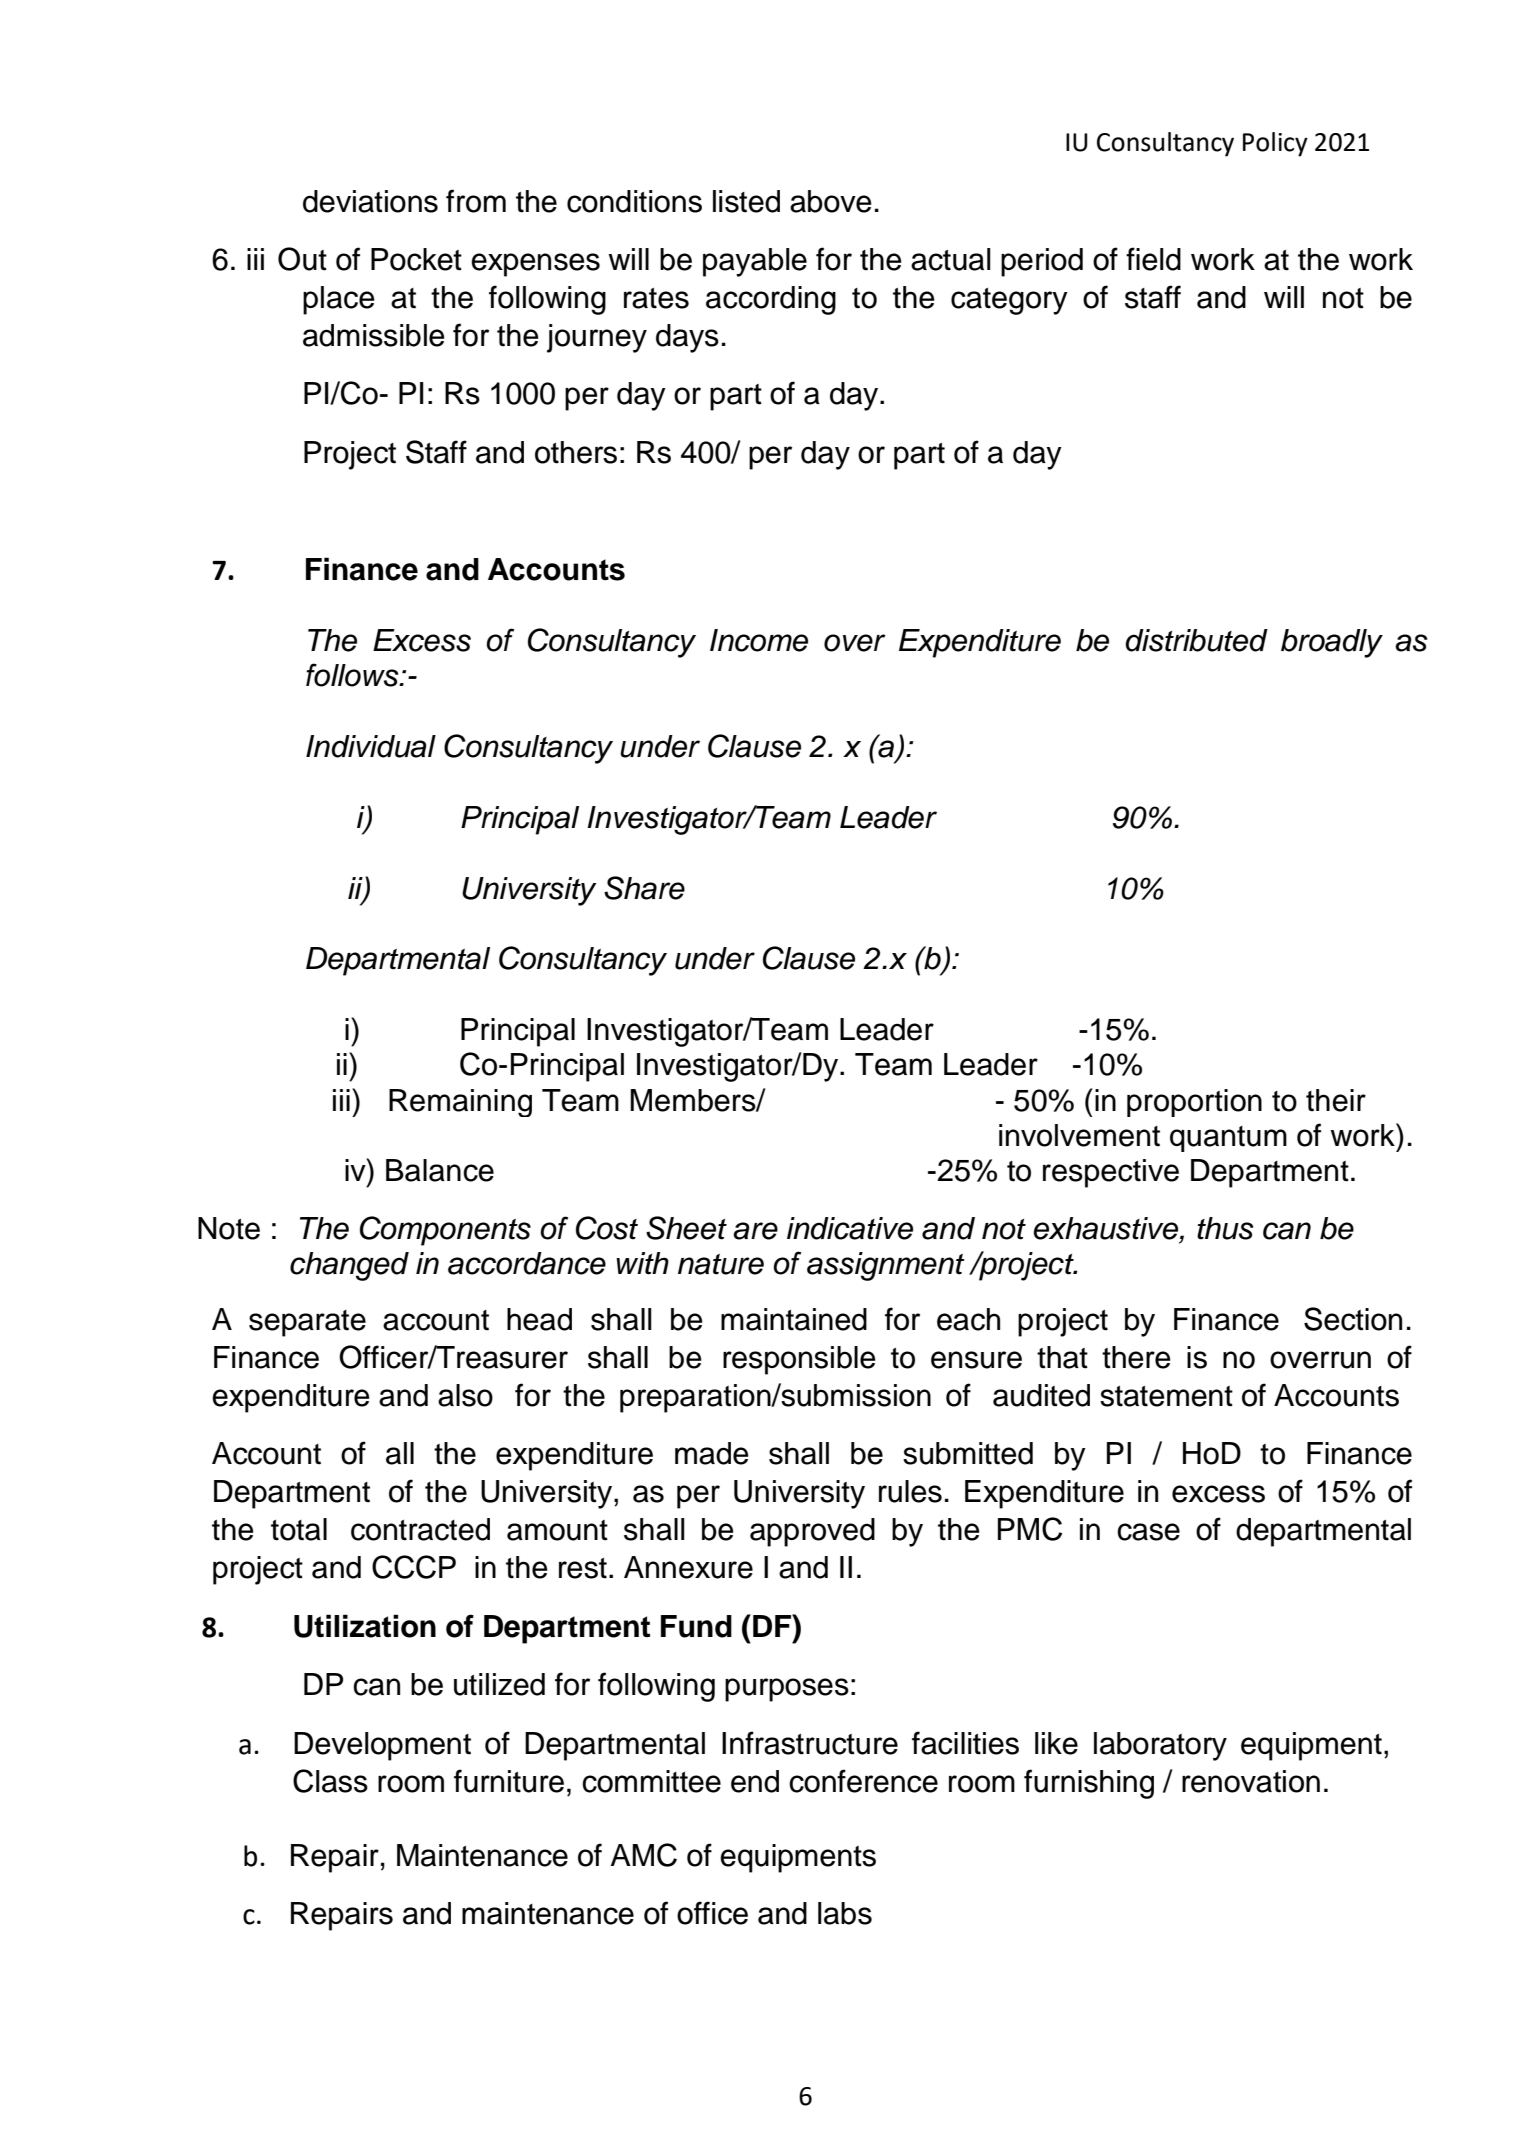 The height and width of the page is (2147, 1519). I want to click on above, so click(831, 201).
